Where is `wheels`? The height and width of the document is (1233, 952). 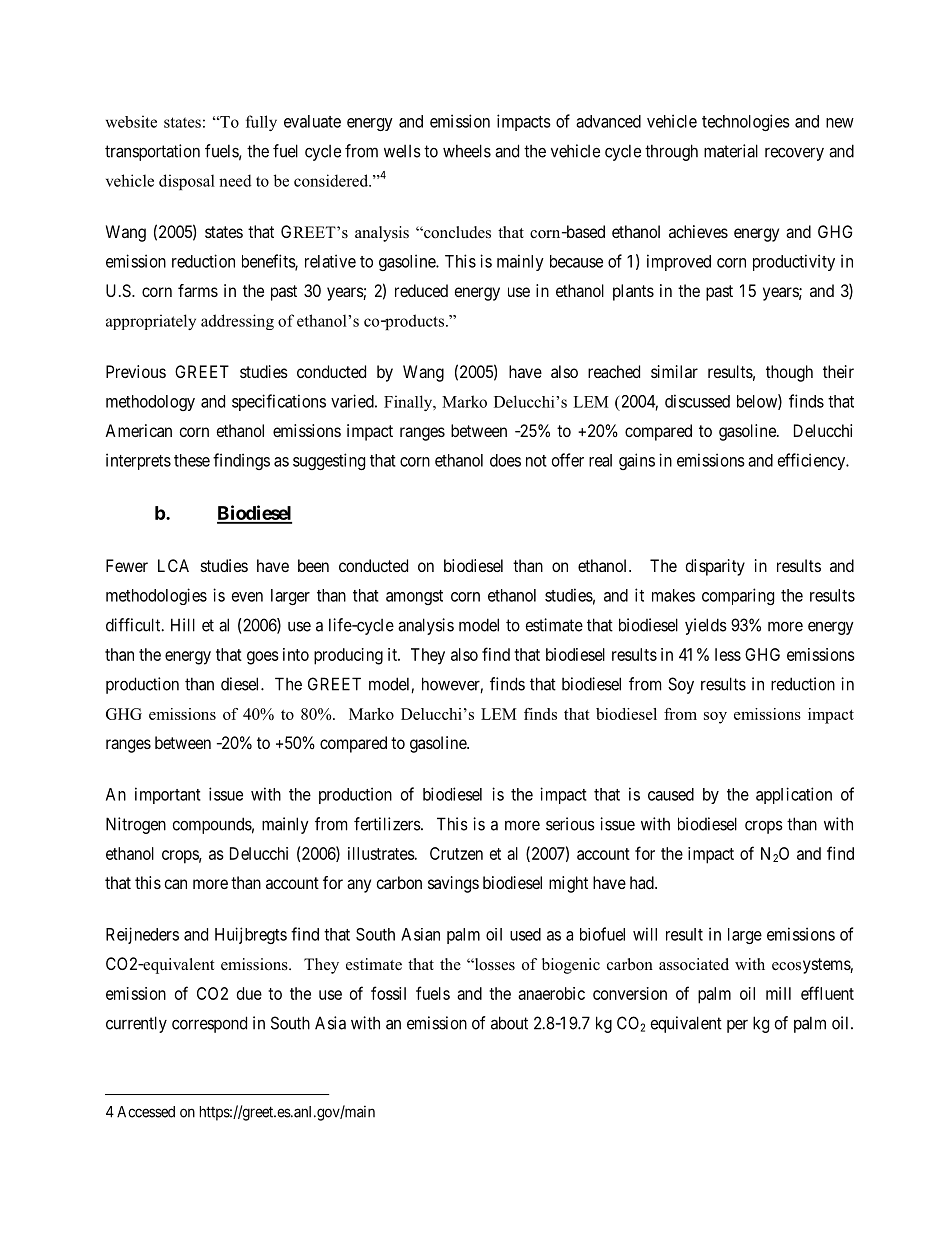 wheels is located at coordinates (467, 151).
